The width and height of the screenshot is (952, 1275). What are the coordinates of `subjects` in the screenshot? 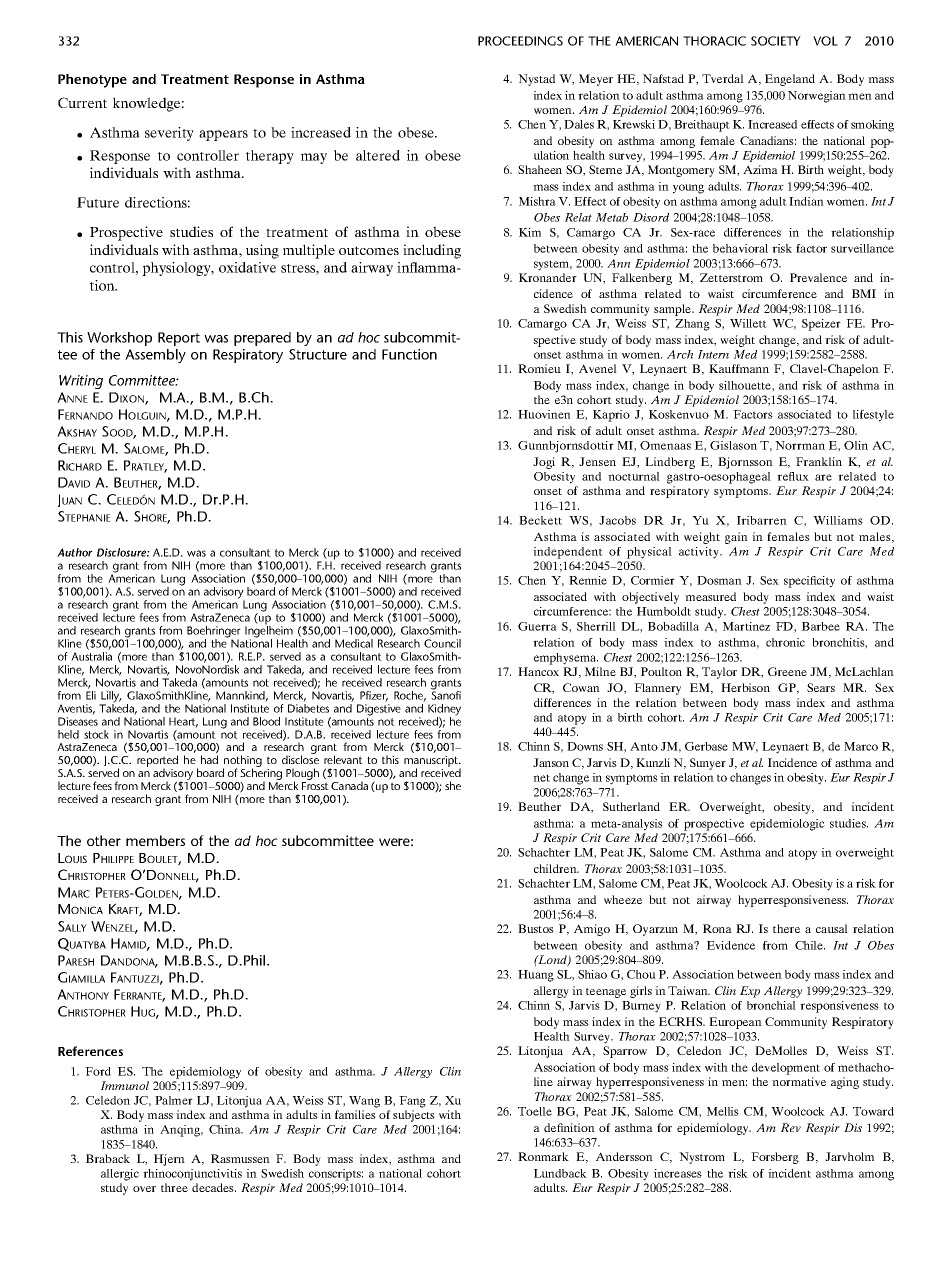 It's located at (414, 1116).
